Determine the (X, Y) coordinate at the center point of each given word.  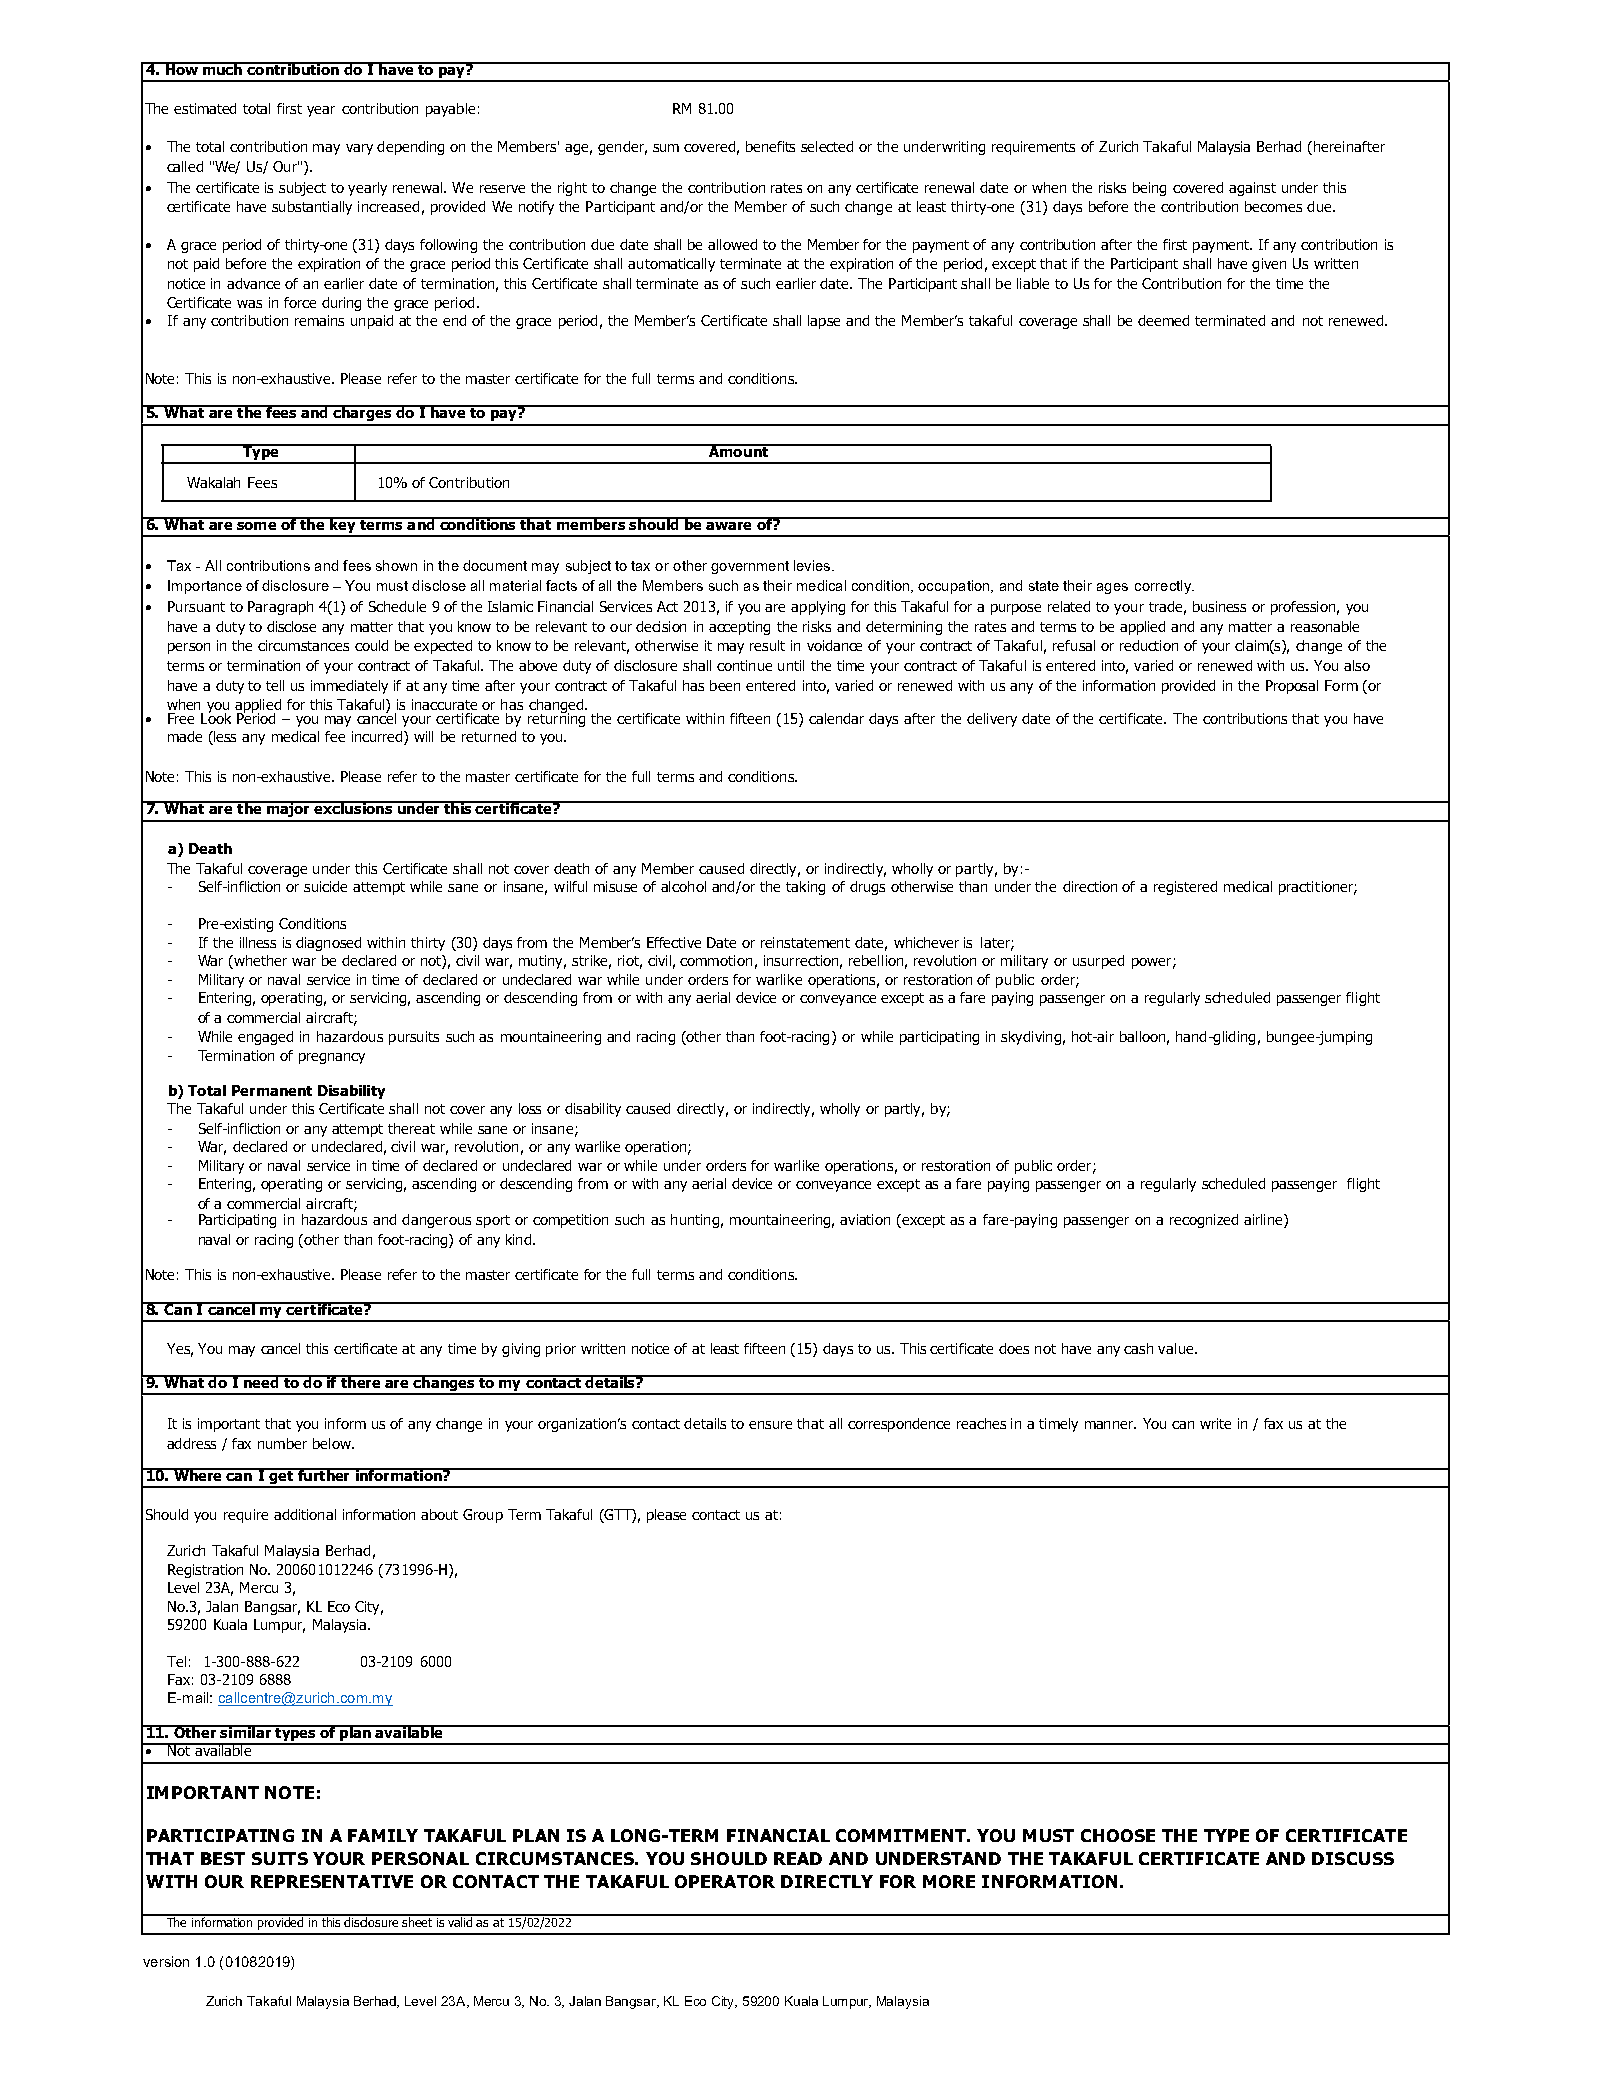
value (1177, 1348)
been (725, 685)
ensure (770, 1425)
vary (359, 149)
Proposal (1292, 687)
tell (275, 685)
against (1252, 189)
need (261, 1381)
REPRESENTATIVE (332, 1881)
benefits (770, 146)
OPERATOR (725, 1881)
